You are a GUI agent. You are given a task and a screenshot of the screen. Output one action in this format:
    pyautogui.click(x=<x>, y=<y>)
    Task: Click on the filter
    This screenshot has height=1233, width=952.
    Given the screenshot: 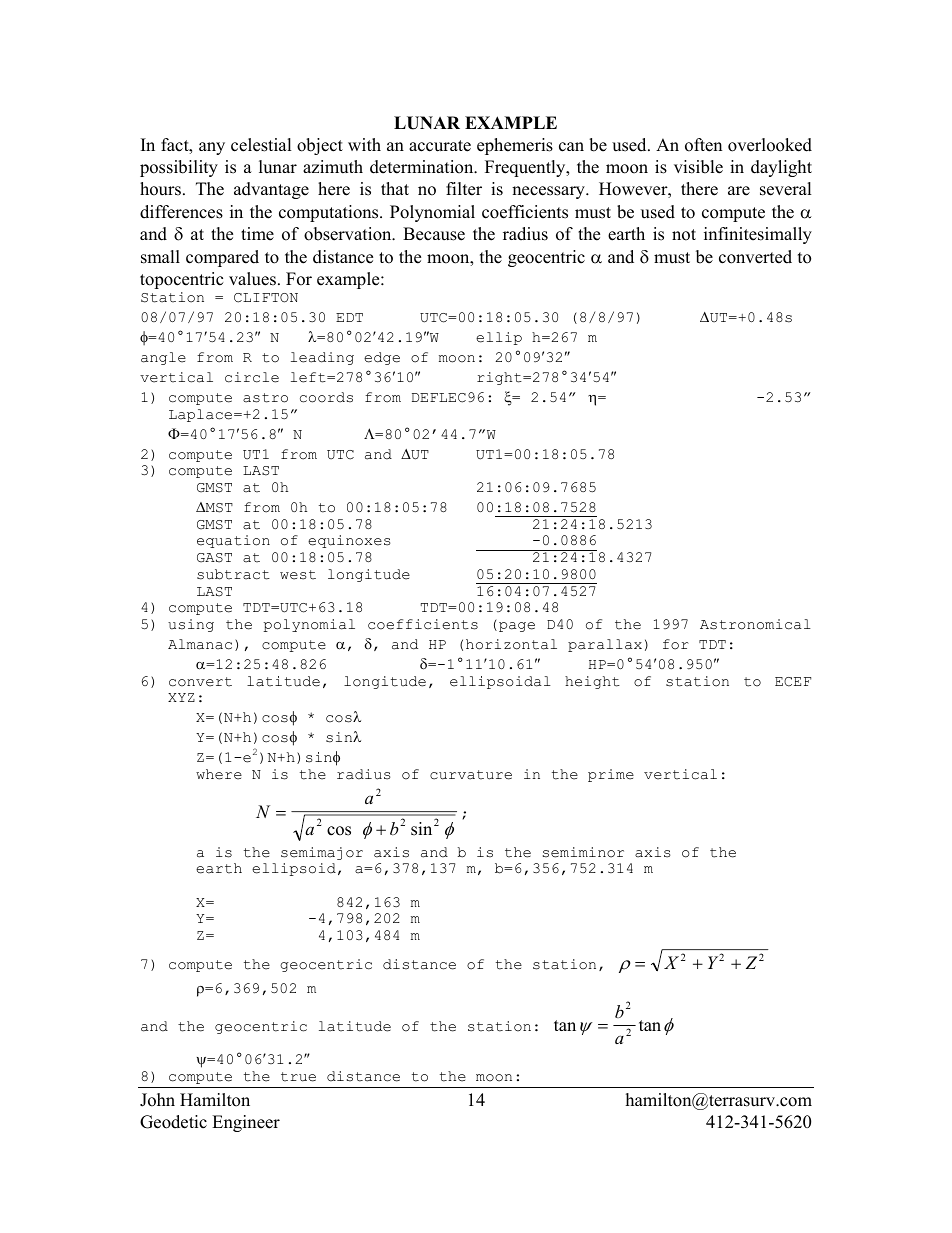 What is the action you would take?
    pyautogui.click(x=464, y=189)
